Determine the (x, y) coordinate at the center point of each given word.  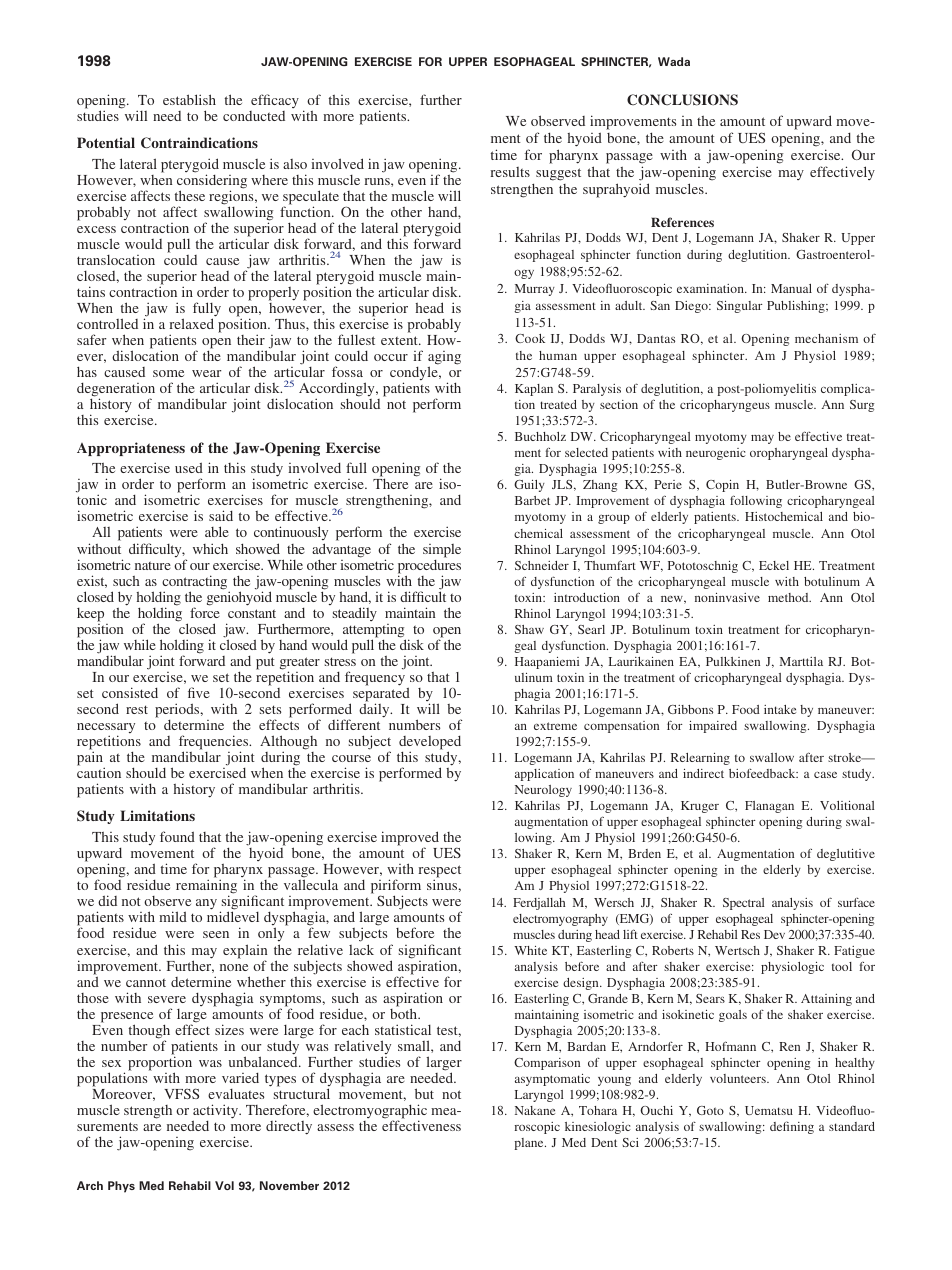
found (177, 836)
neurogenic (716, 454)
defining (792, 1127)
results (510, 172)
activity (217, 1112)
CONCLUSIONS (682, 100)
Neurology (543, 791)
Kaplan (534, 390)
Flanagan (769, 807)
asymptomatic (552, 1080)
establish (189, 99)
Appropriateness (131, 449)
